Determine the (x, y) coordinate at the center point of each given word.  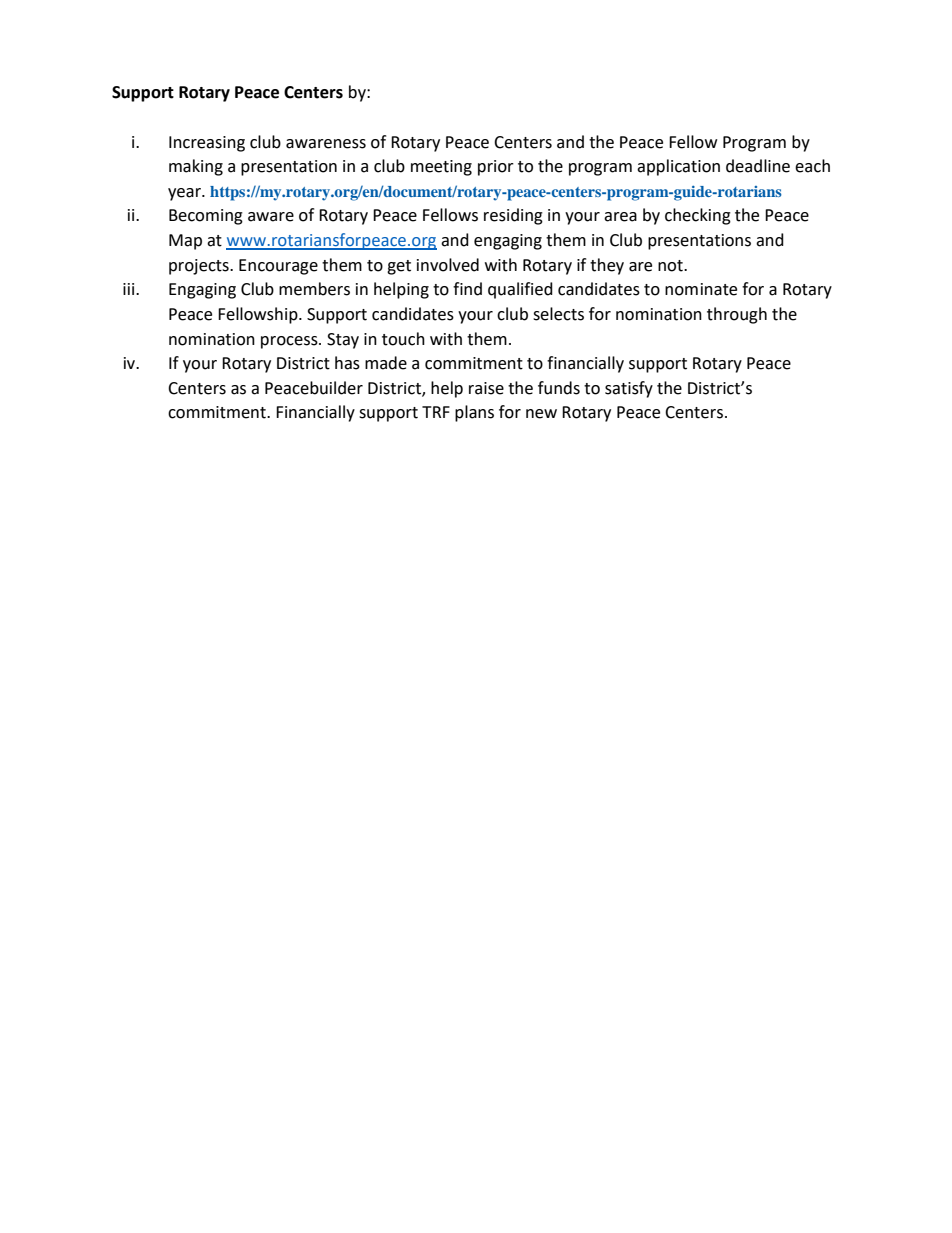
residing (513, 216)
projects (200, 267)
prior (496, 168)
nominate (701, 289)
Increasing (207, 144)
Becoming (206, 217)
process (290, 342)
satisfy (629, 389)
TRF (436, 412)
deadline (758, 166)
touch (403, 339)
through (737, 315)
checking (698, 216)
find (467, 289)
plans (474, 413)
